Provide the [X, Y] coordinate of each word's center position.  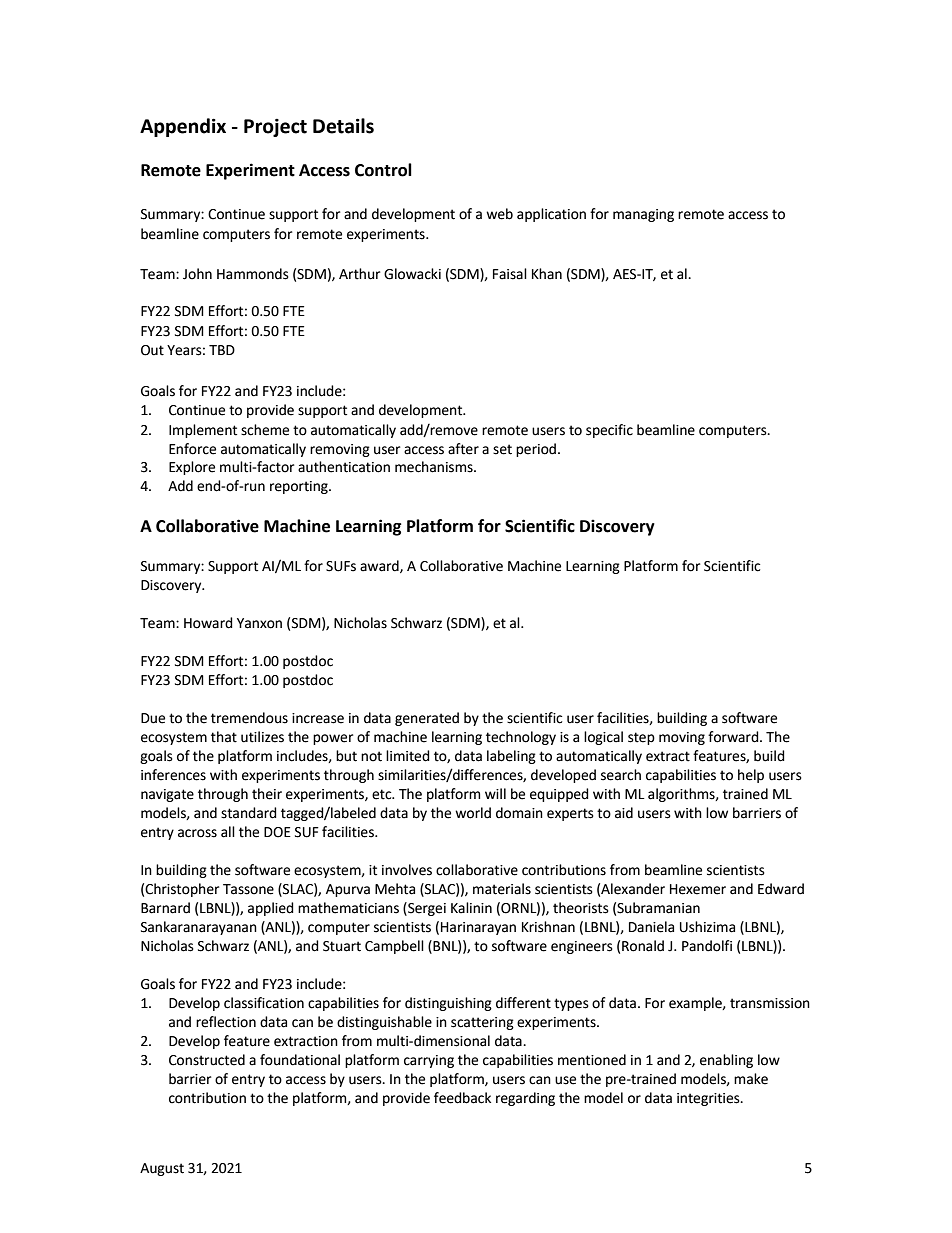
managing [643, 215]
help [751, 776]
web [499, 214]
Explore [192, 468]
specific [609, 431]
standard [249, 813]
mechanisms [435, 467]
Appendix [183, 127]
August [162, 1169]
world [473, 813]
